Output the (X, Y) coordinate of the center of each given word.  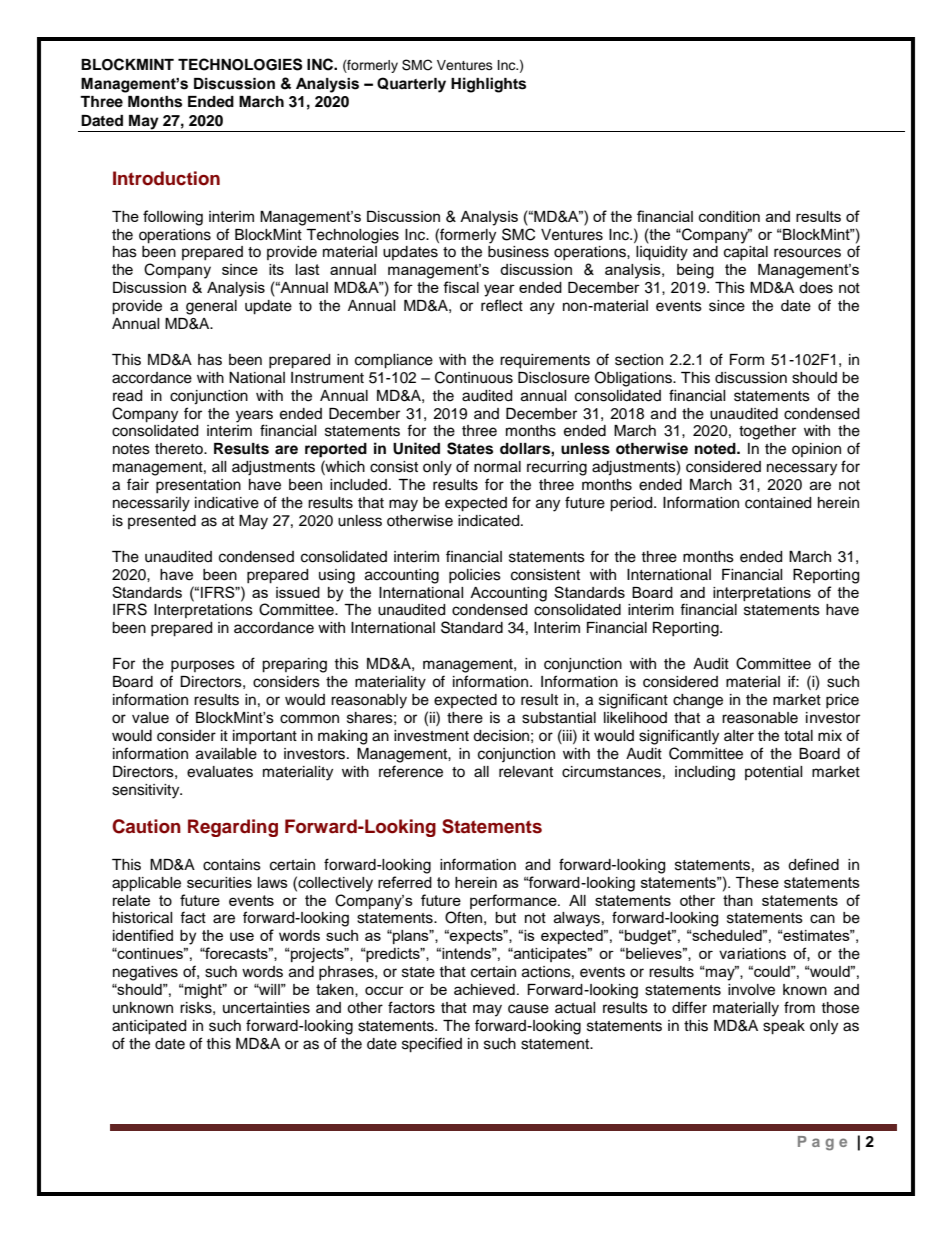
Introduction (166, 178)
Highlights (488, 85)
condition (729, 216)
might (203, 991)
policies (475, 576)
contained (778, 503)
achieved (484, 989)
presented (162, 522)
